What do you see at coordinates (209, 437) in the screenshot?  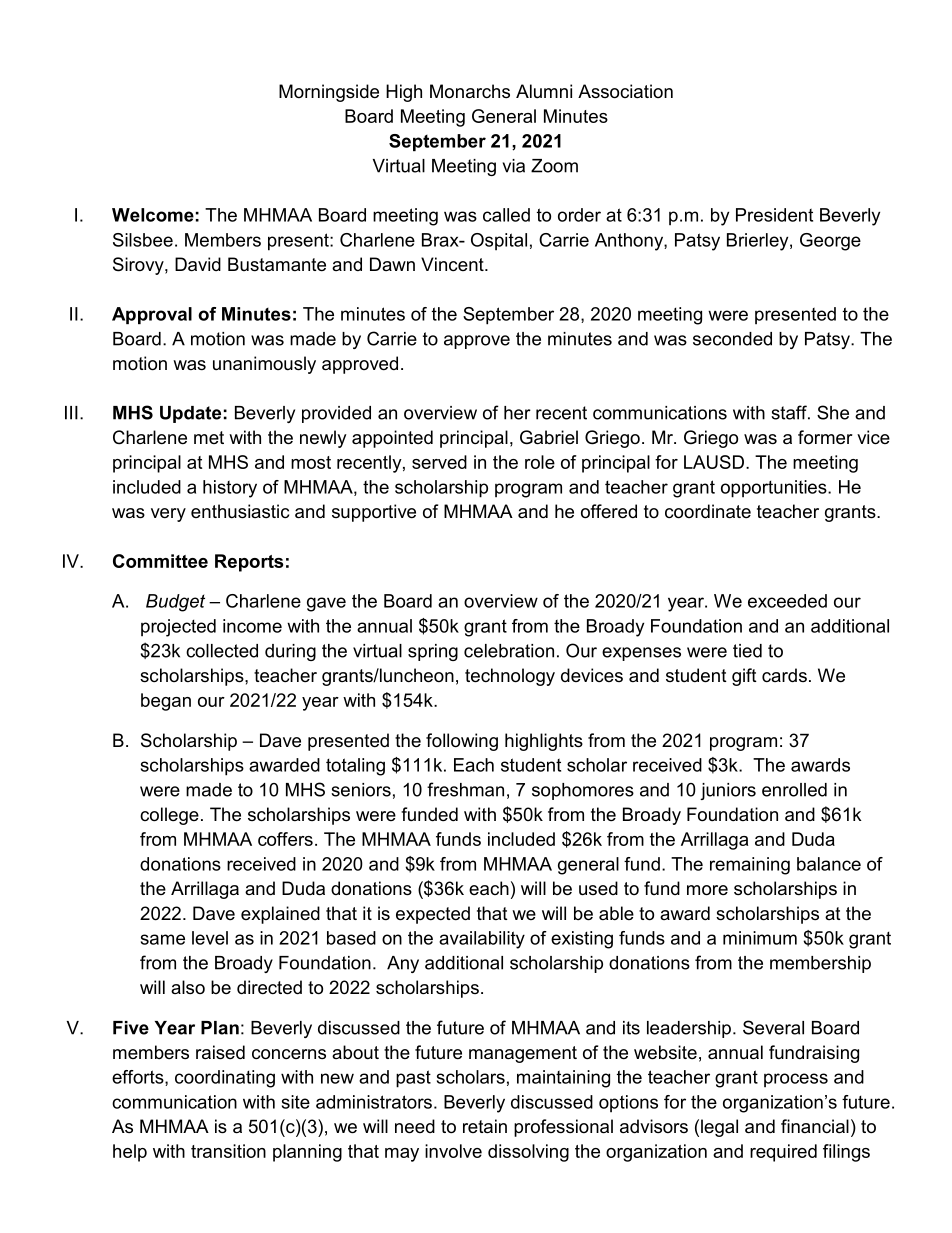 I see `met` at bounding box center [209, 437].
